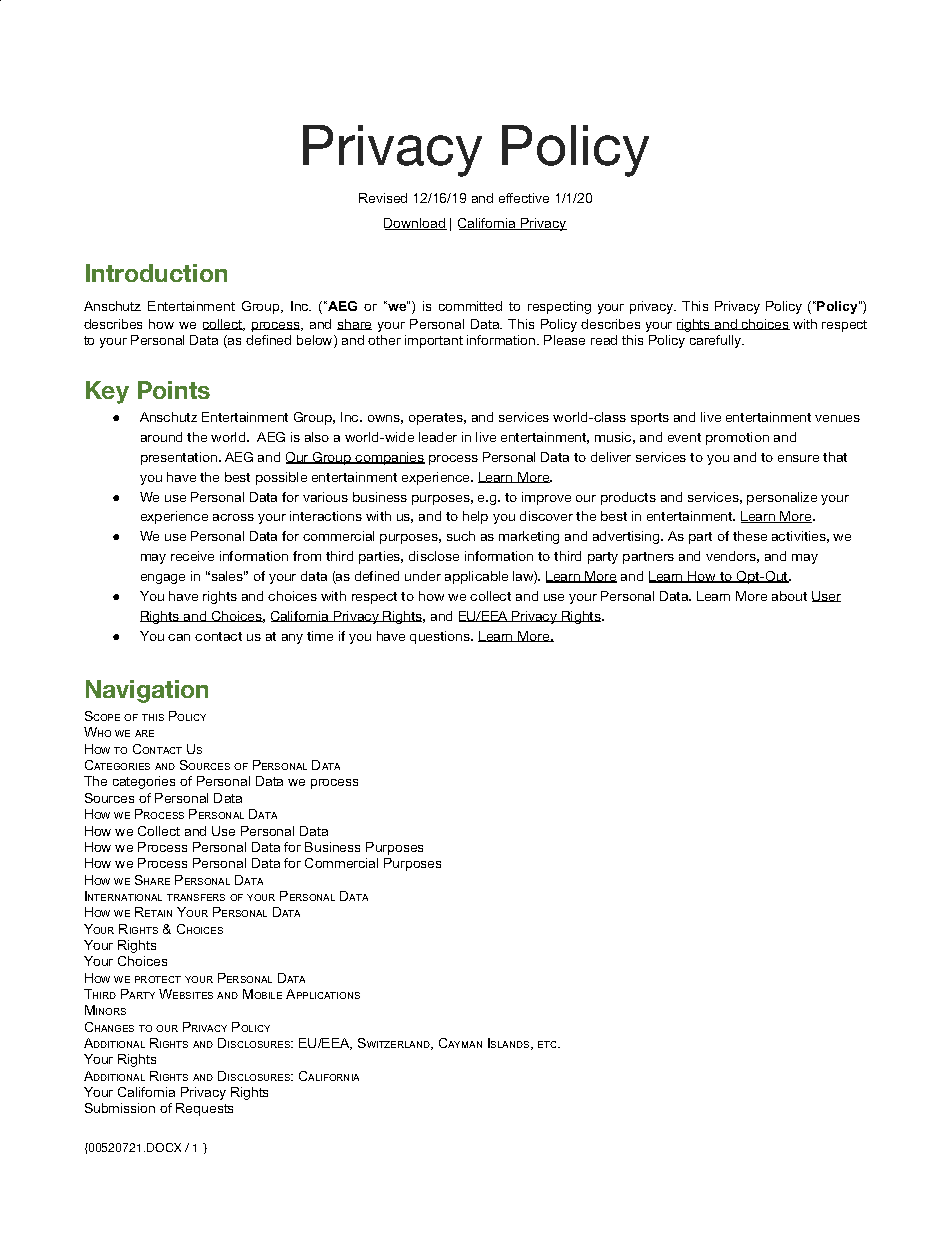 This screenshot has width=952, height=1233. I want to click on Download, so click(415, 224).
